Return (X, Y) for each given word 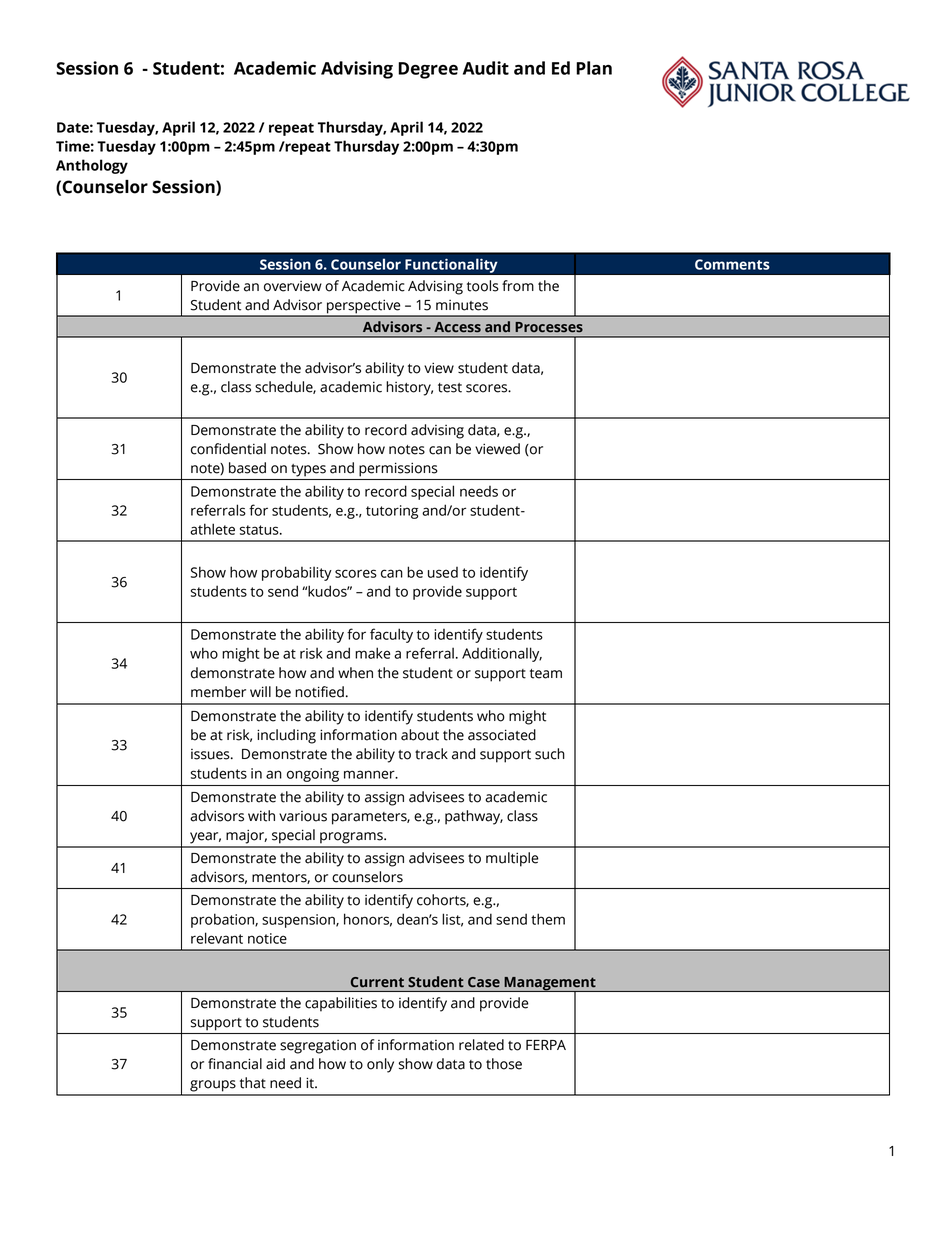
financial (235, 1064)
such (550, 754)
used (443, 572)
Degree (428, 70)
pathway (474, 817)
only (380, 1065)
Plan (594, 68)
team (546, 674)
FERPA (546, 1045)
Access (457, 327)
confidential (228, 449)
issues (211, 754)
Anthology (92, 166)
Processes (549, 327)
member (218, 692)
